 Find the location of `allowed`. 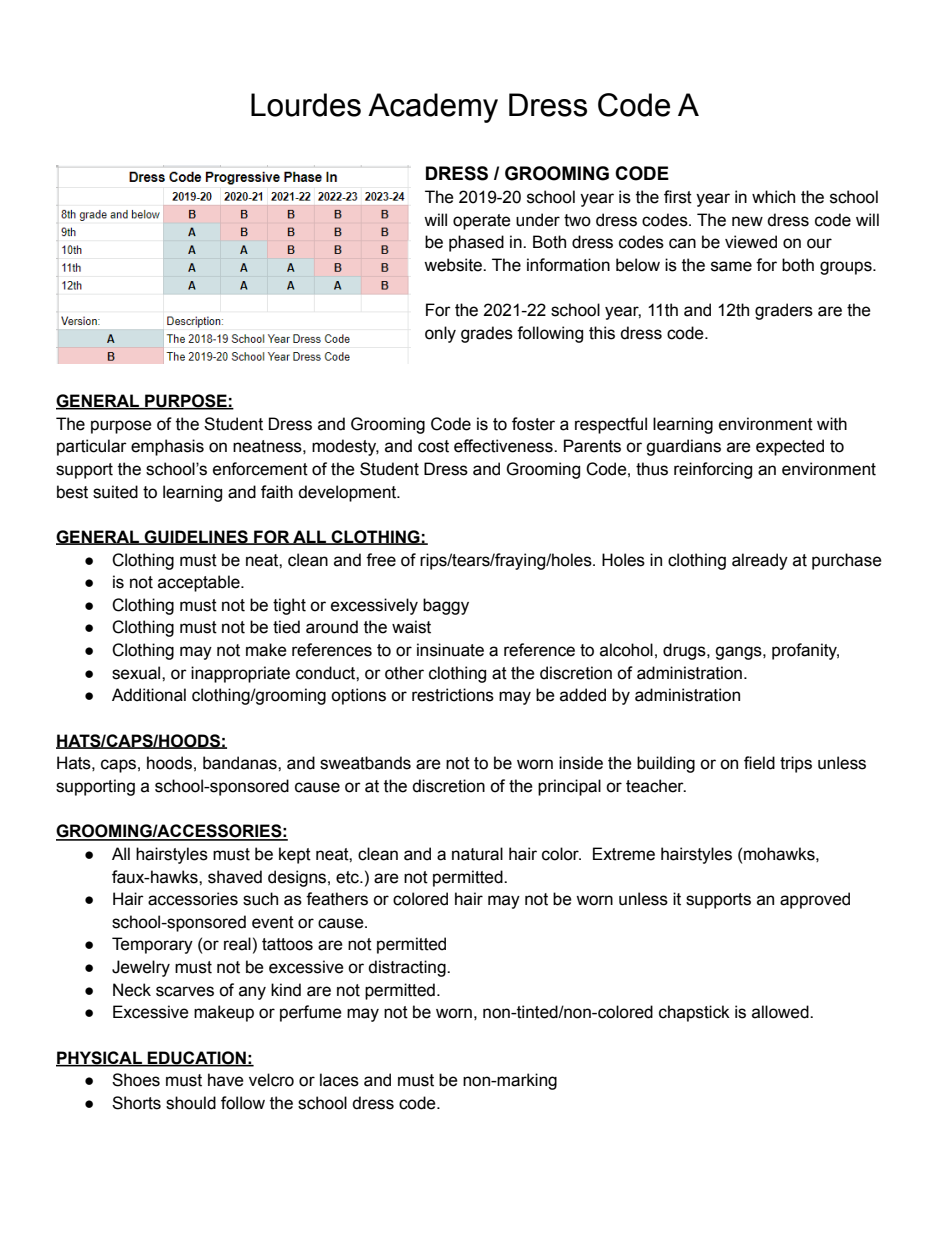

allowed is located at coordinates (781, 1012).
